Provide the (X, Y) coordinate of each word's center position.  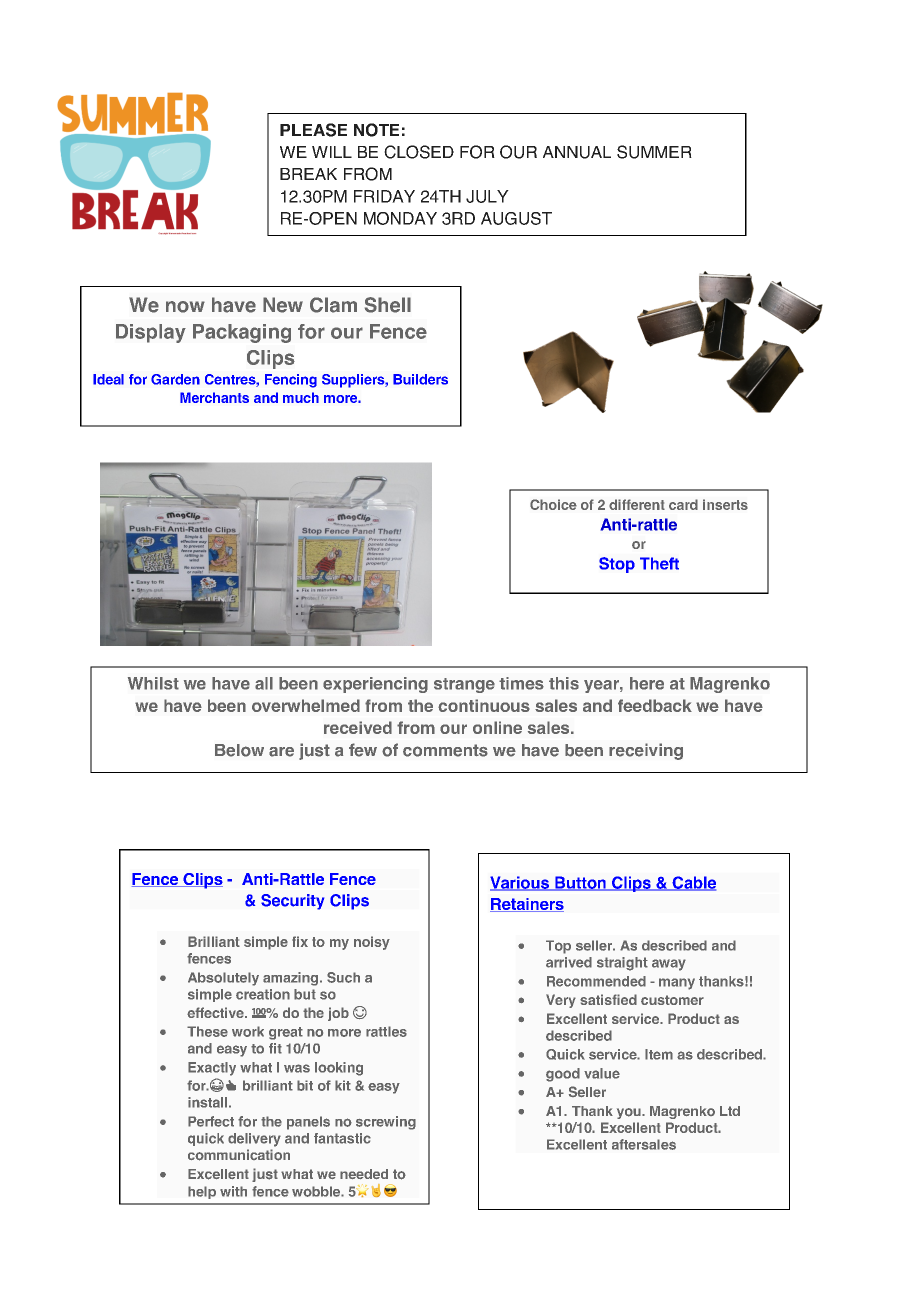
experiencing (375, 685)
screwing (386, 1123)
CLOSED (419, 152)
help (202, 1192)
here (647, 683)
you (630, 1113)
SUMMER (654, 152)
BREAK (308, 174)
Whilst (153, 683)
